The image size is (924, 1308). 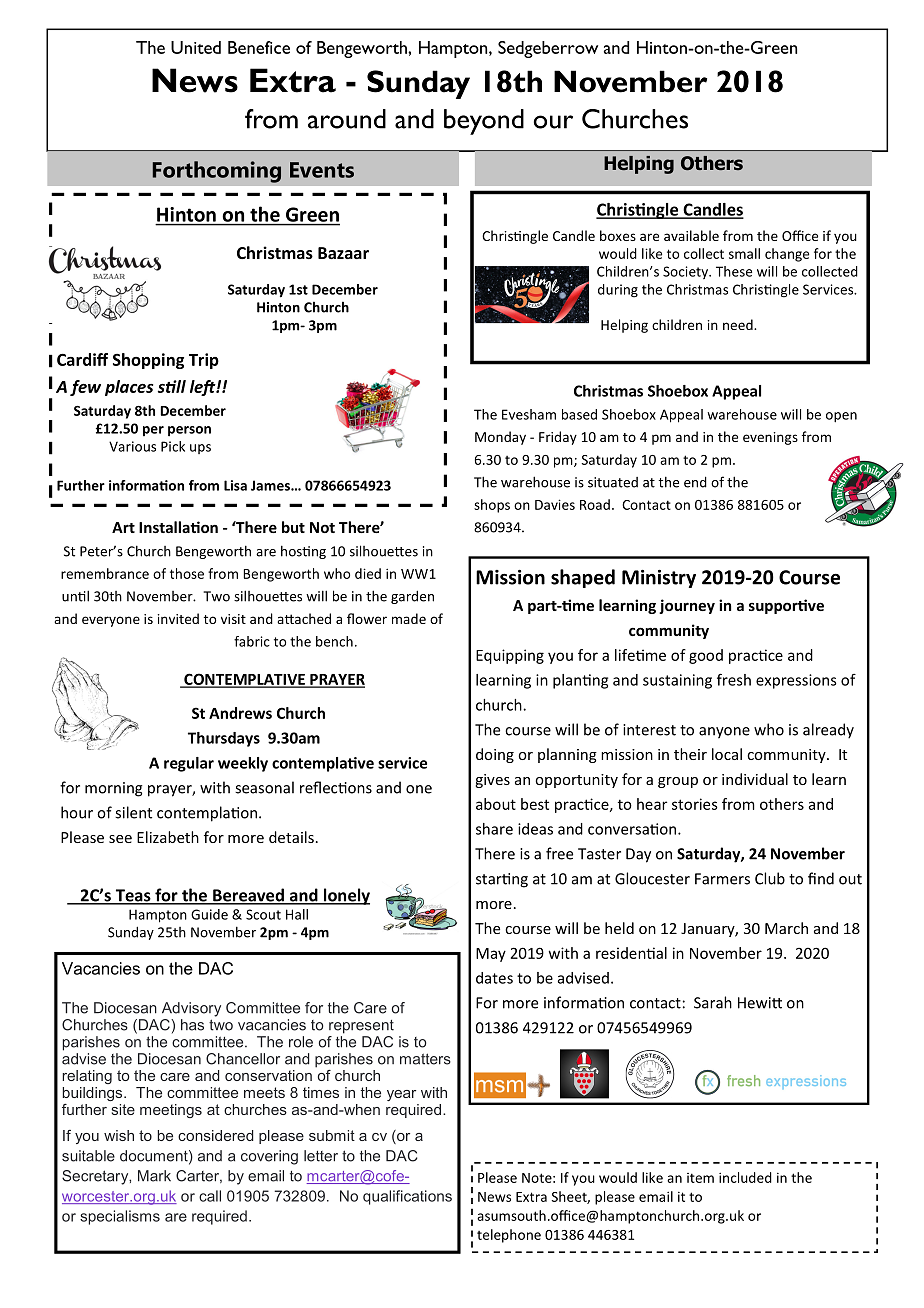 What do you see at coordinates (500, 438) in the image?
I see `Monday` at bounding box center [500, 438].
